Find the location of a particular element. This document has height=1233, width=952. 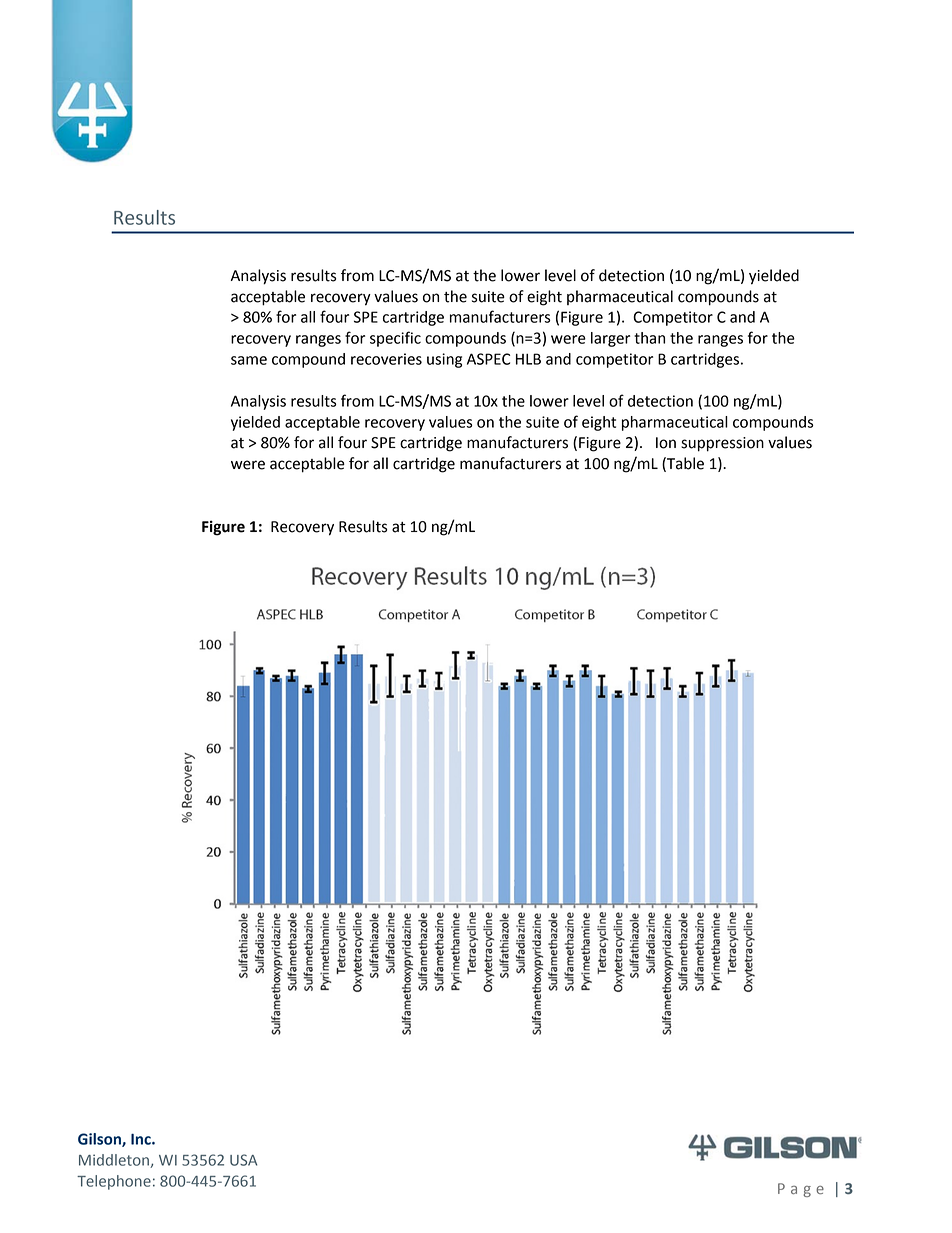

using is located at coordinates (444, 360).
